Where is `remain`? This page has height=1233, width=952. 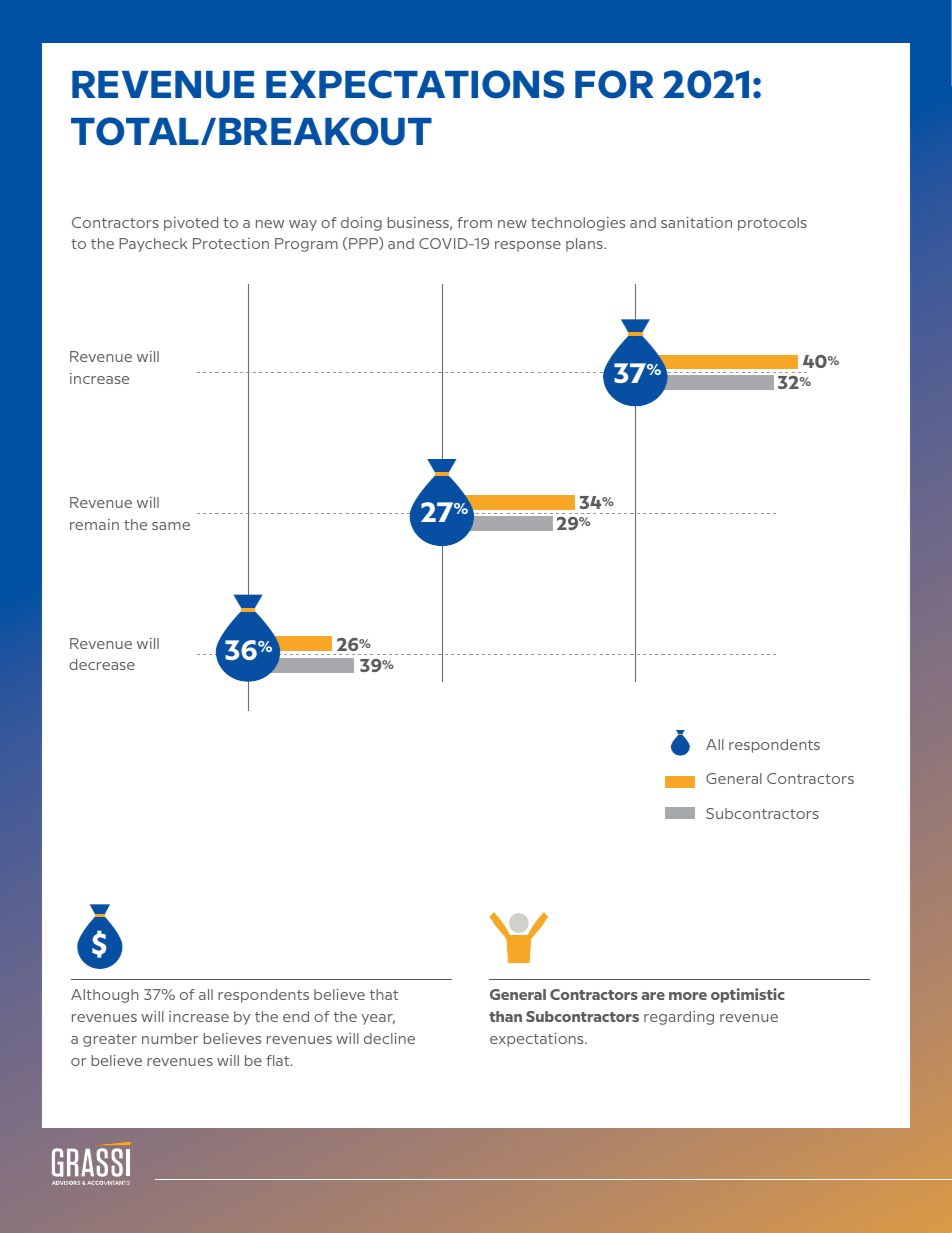 remain is located at coordinates (94, 524).
